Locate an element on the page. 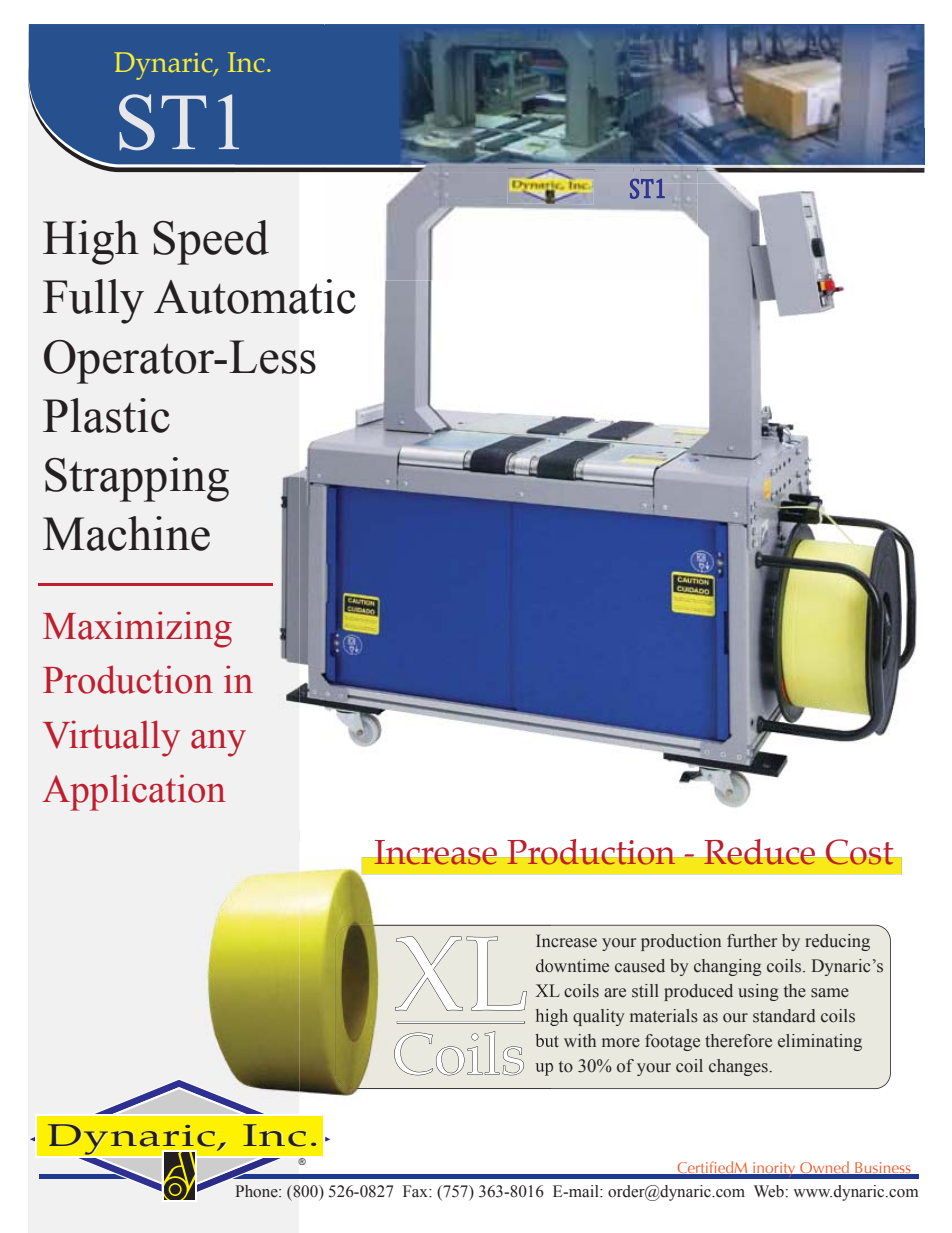 Image resolution: width=952 pixels, height=1233 pixels. any is located at coordinates (218, 743).
